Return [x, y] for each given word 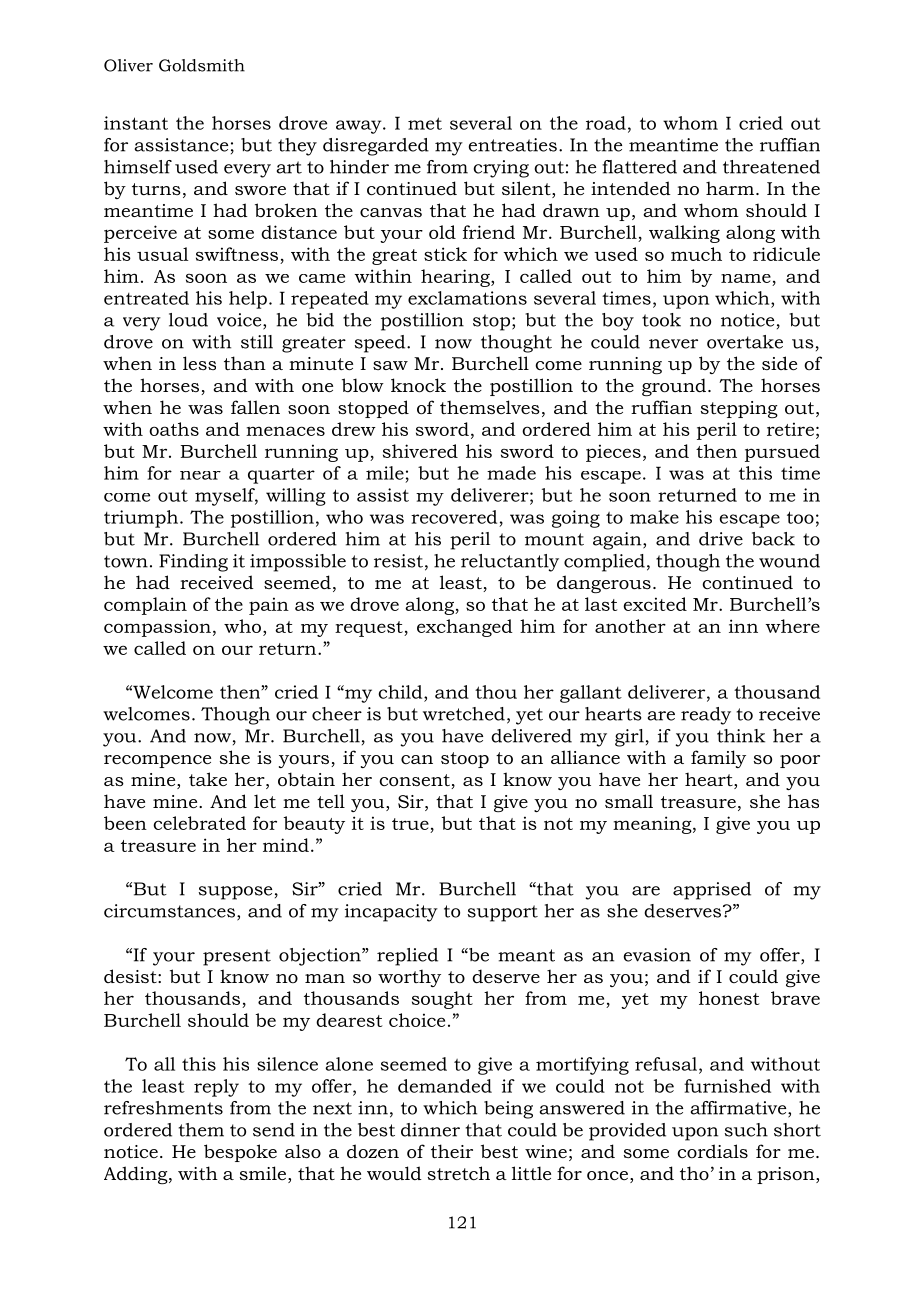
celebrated [199, 823]
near [200, 475]
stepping [739, 409]
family [718, 759]
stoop [465, 760]
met [425, 123]
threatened [771, 167]
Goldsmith [202, 65]
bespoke [240, 1153]
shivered [420, 451]
